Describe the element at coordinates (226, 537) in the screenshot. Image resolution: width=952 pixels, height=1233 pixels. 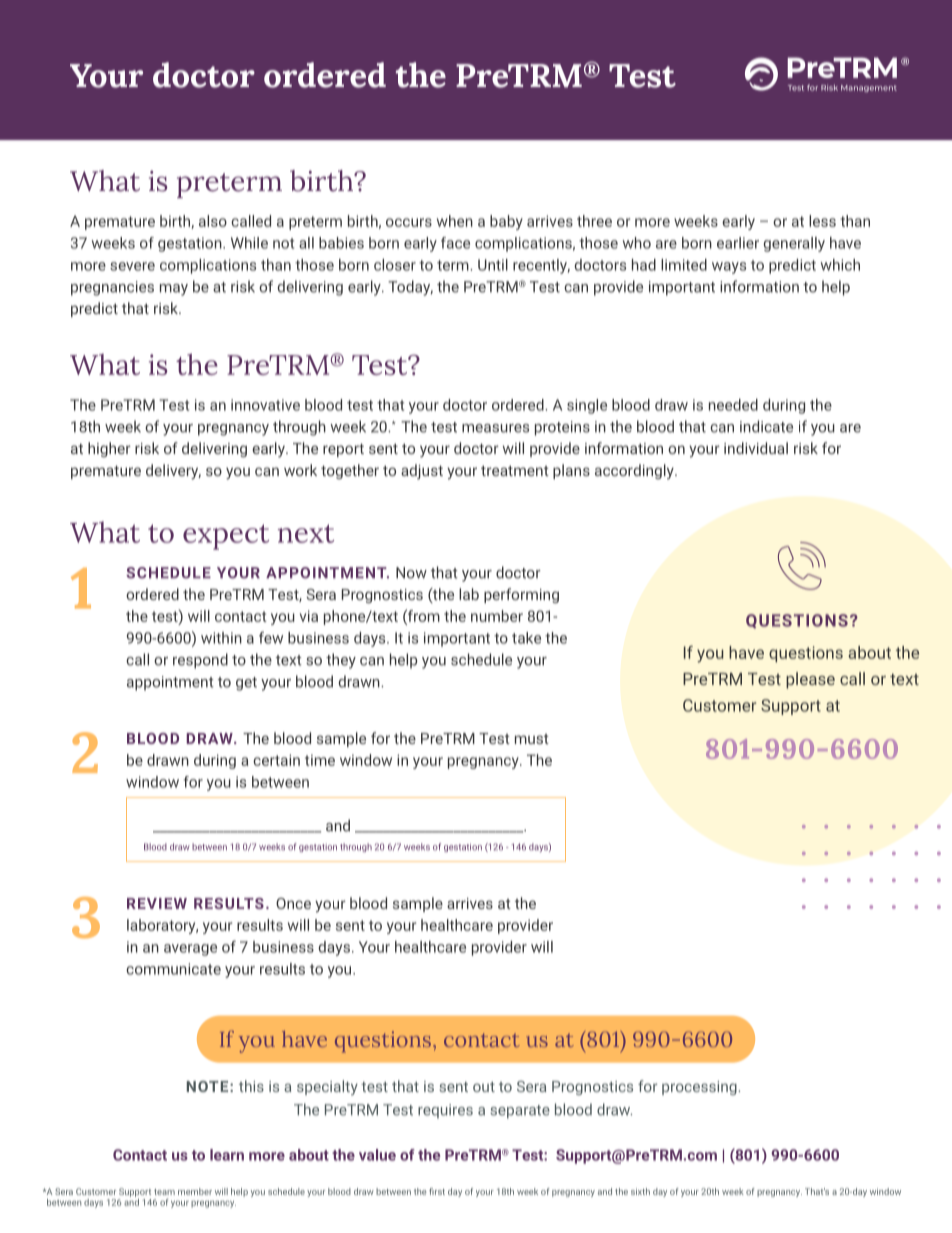
I see `expect` at that location.
